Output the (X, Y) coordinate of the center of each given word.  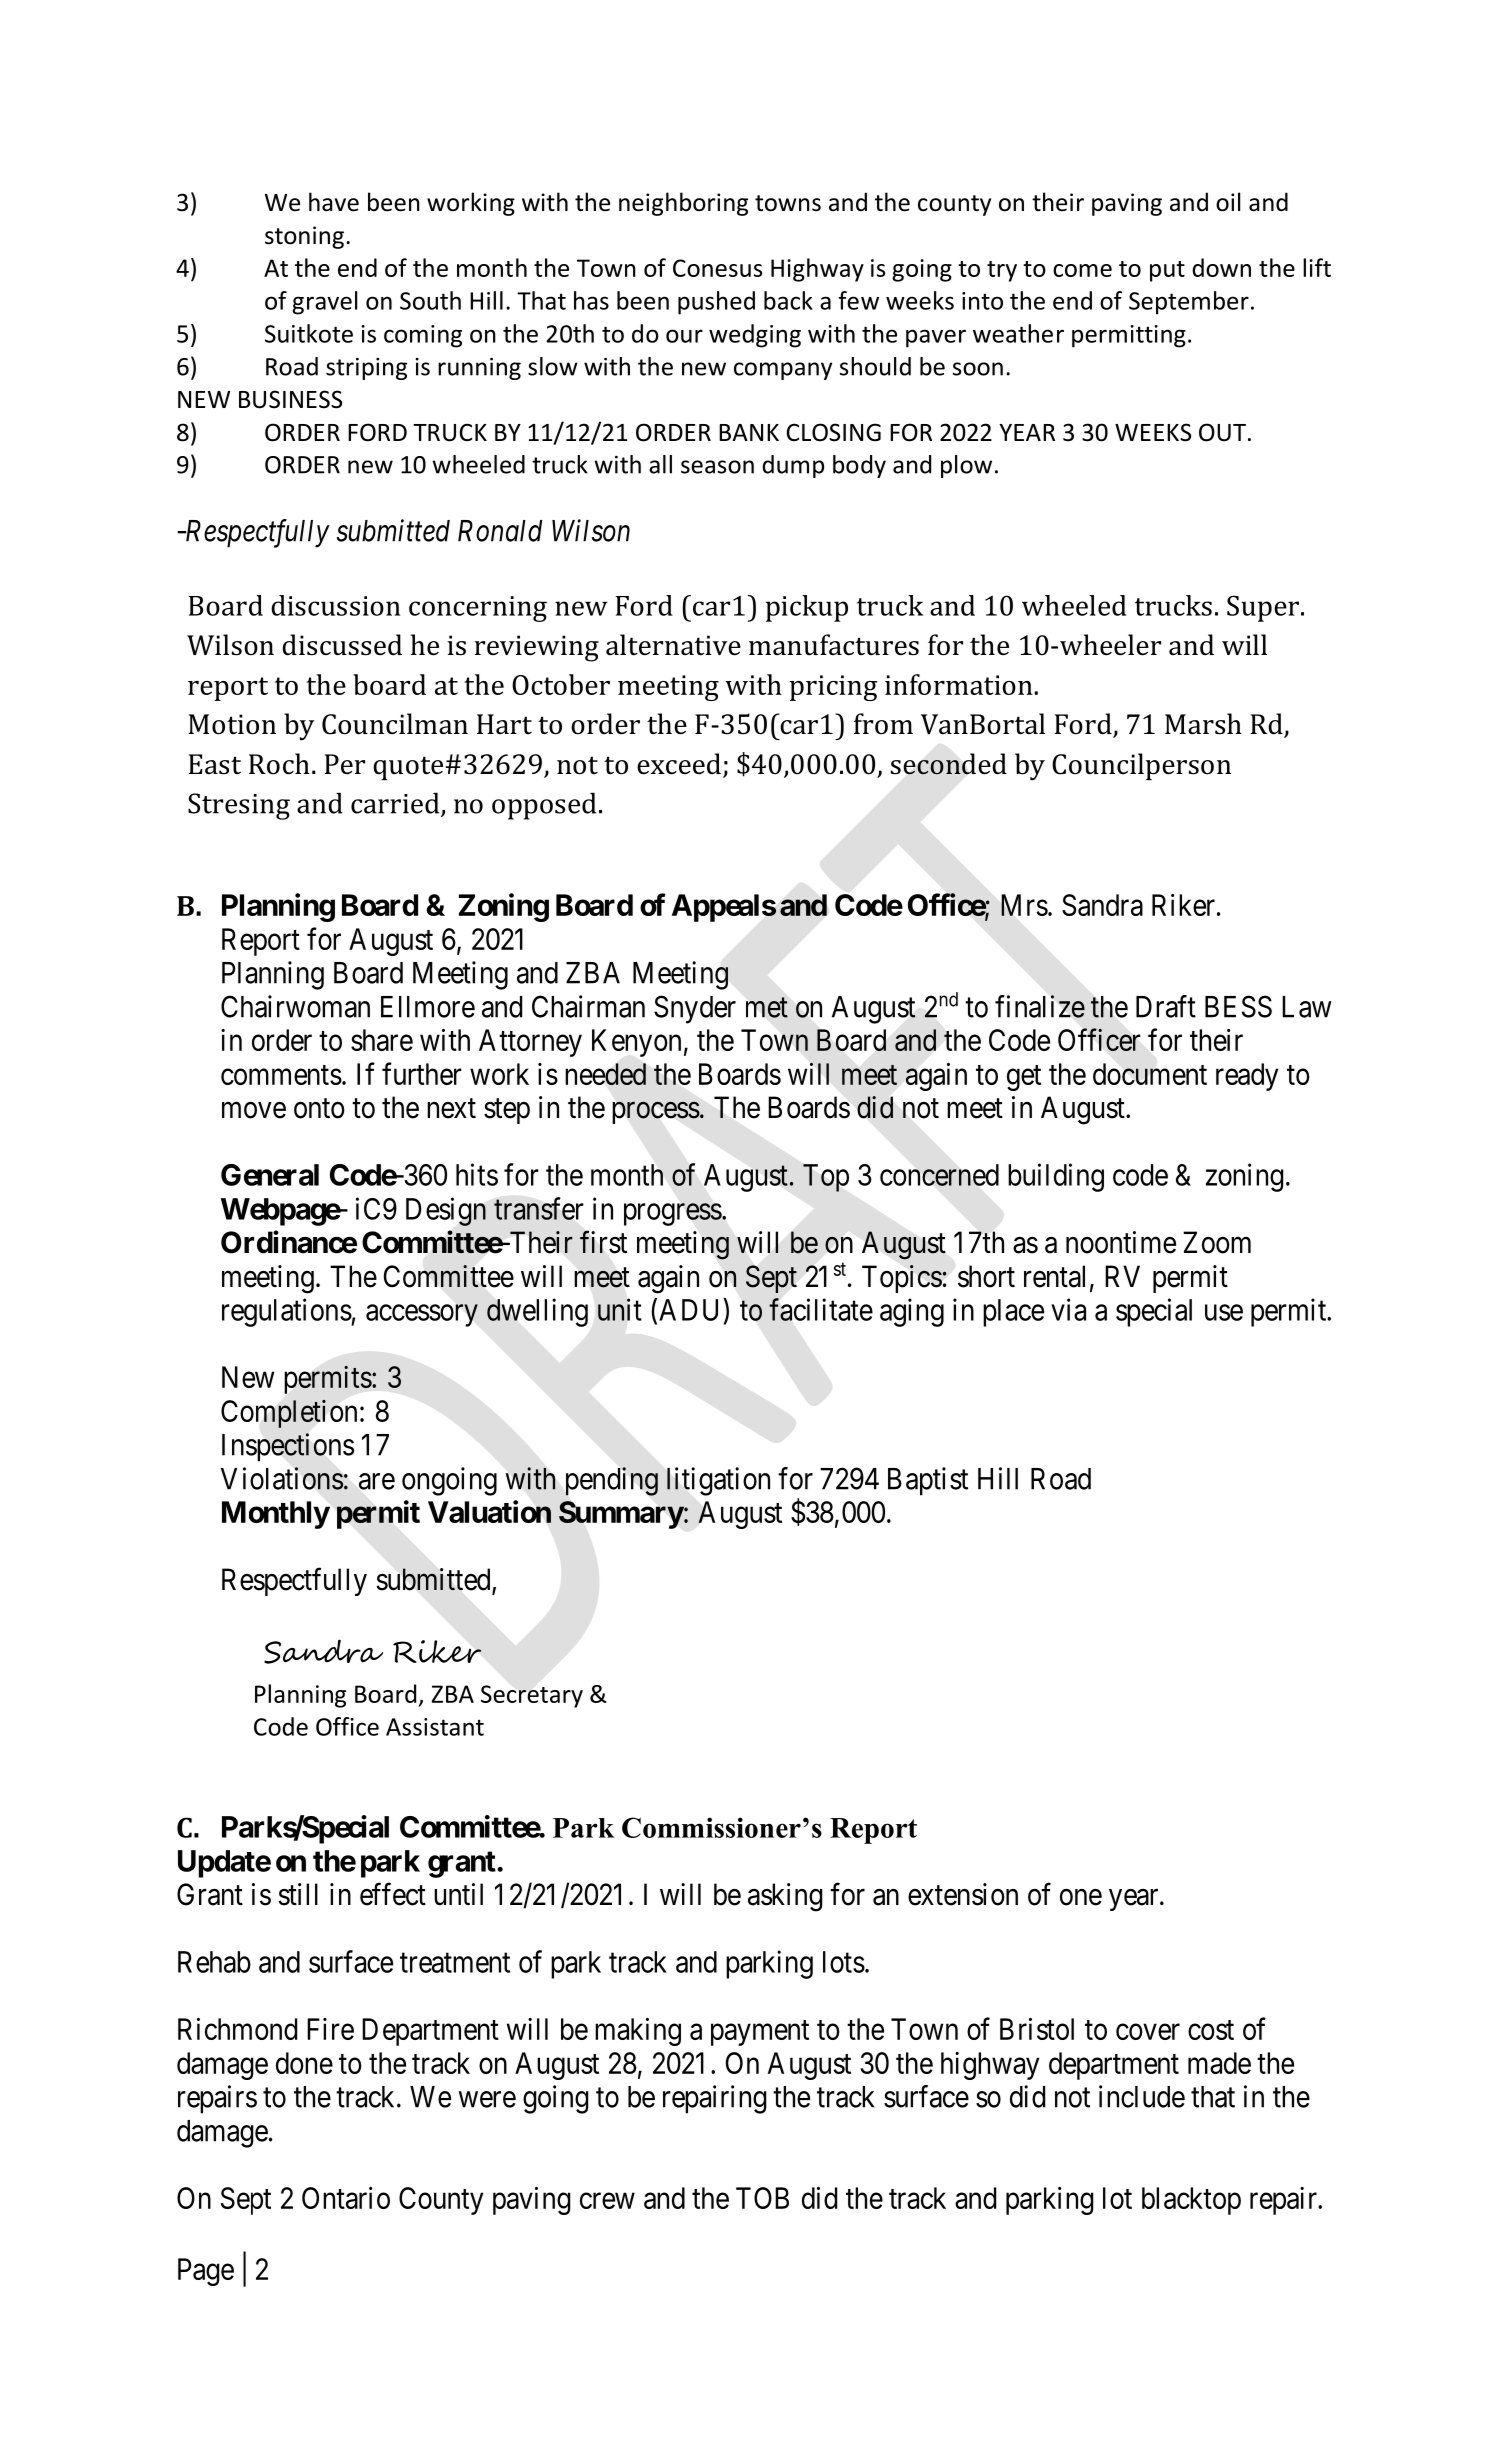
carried (396, 804)
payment (760, 2033)
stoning (304, 237)
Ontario (346, 2198)
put (1167, 271)
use (1224, 1312)
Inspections (288, 1447)
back (788, 300)
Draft (1166, 1006)
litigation (718, 1481)
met (767, 1008)
